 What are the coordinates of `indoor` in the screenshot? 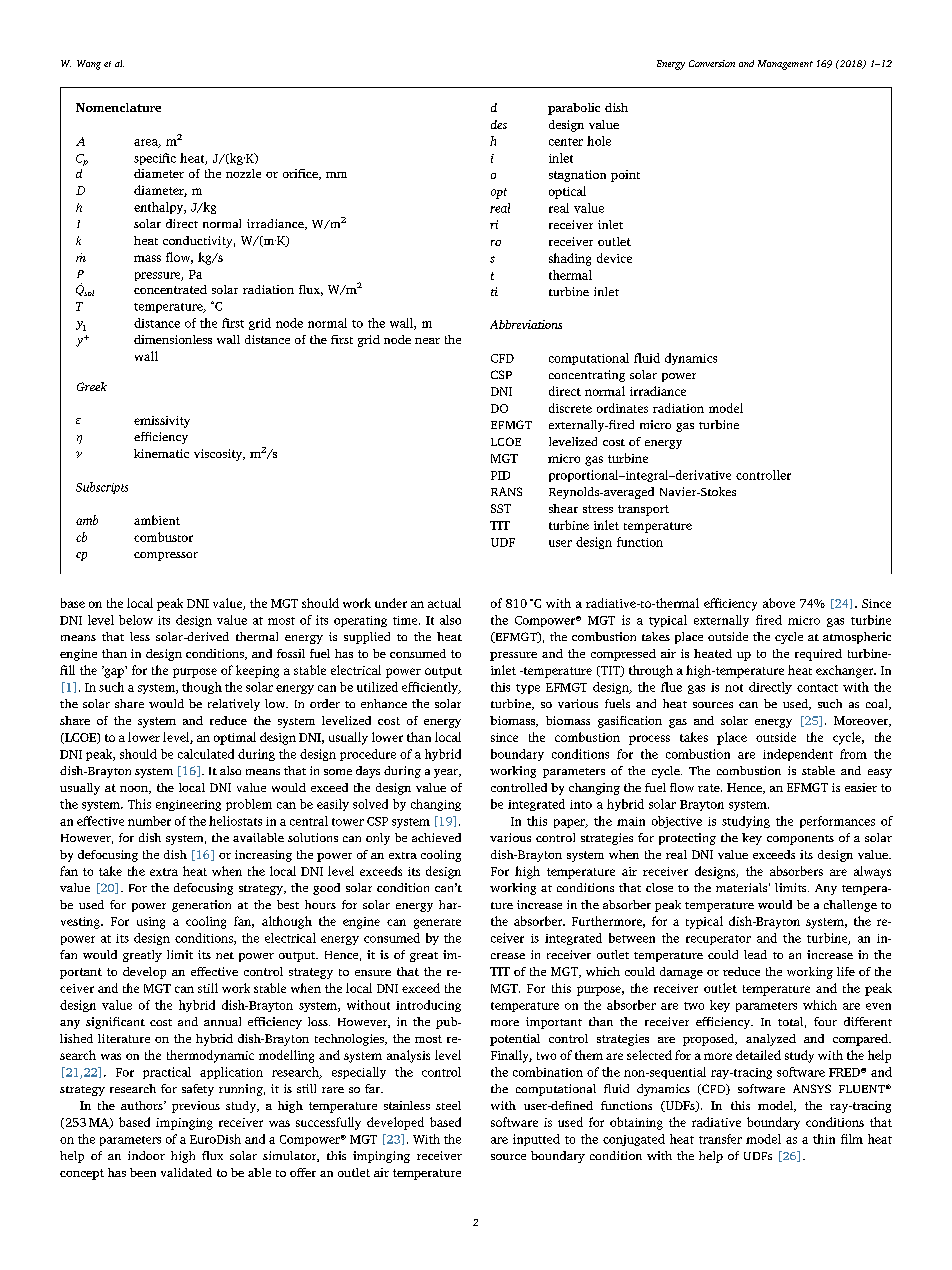 It's located at (146, 1155).
